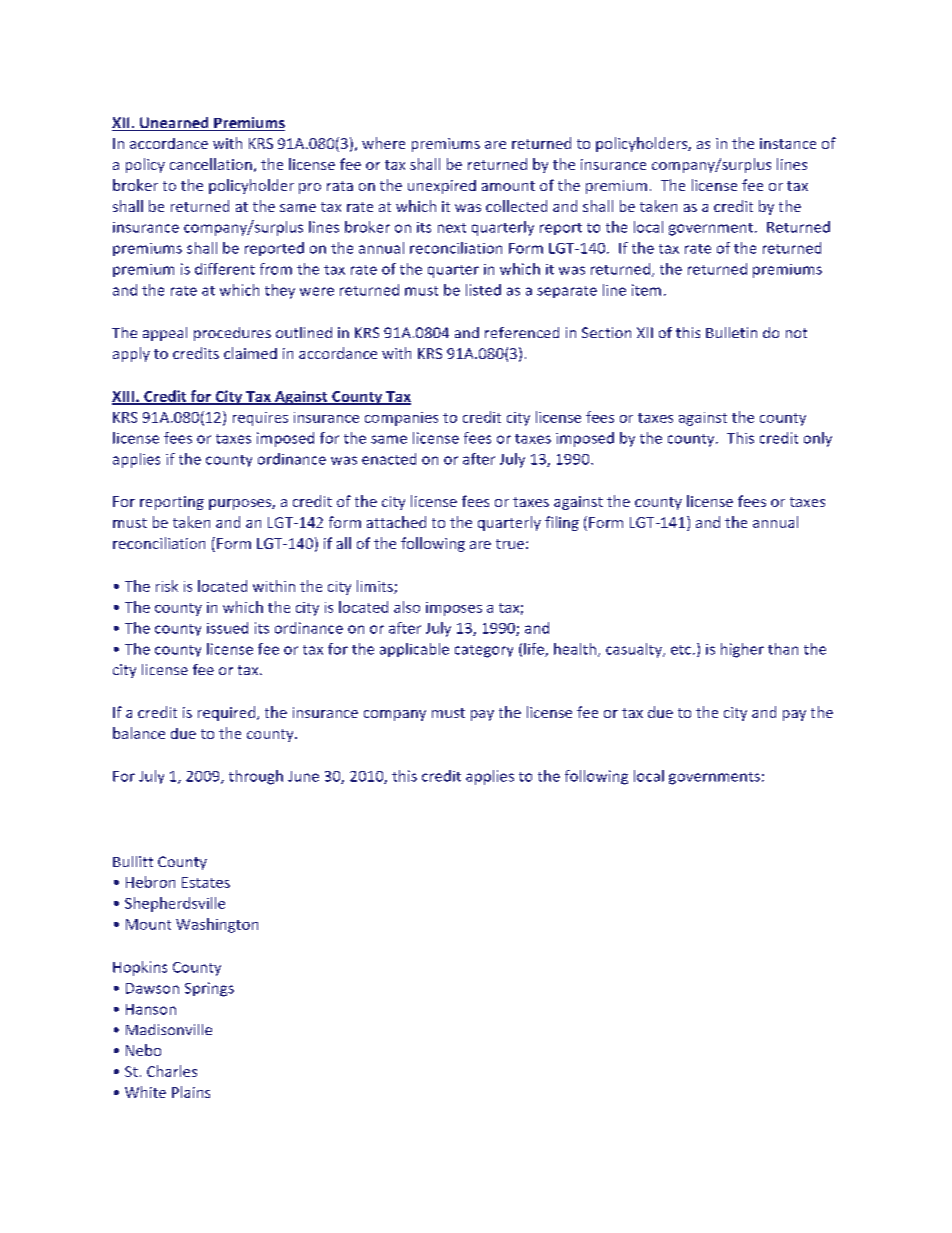 The height and width of the image is (1233, 952). What do you see at coordinates (442, 187) in the image?
I see `unexpired` at bounding box center [442, 187].
